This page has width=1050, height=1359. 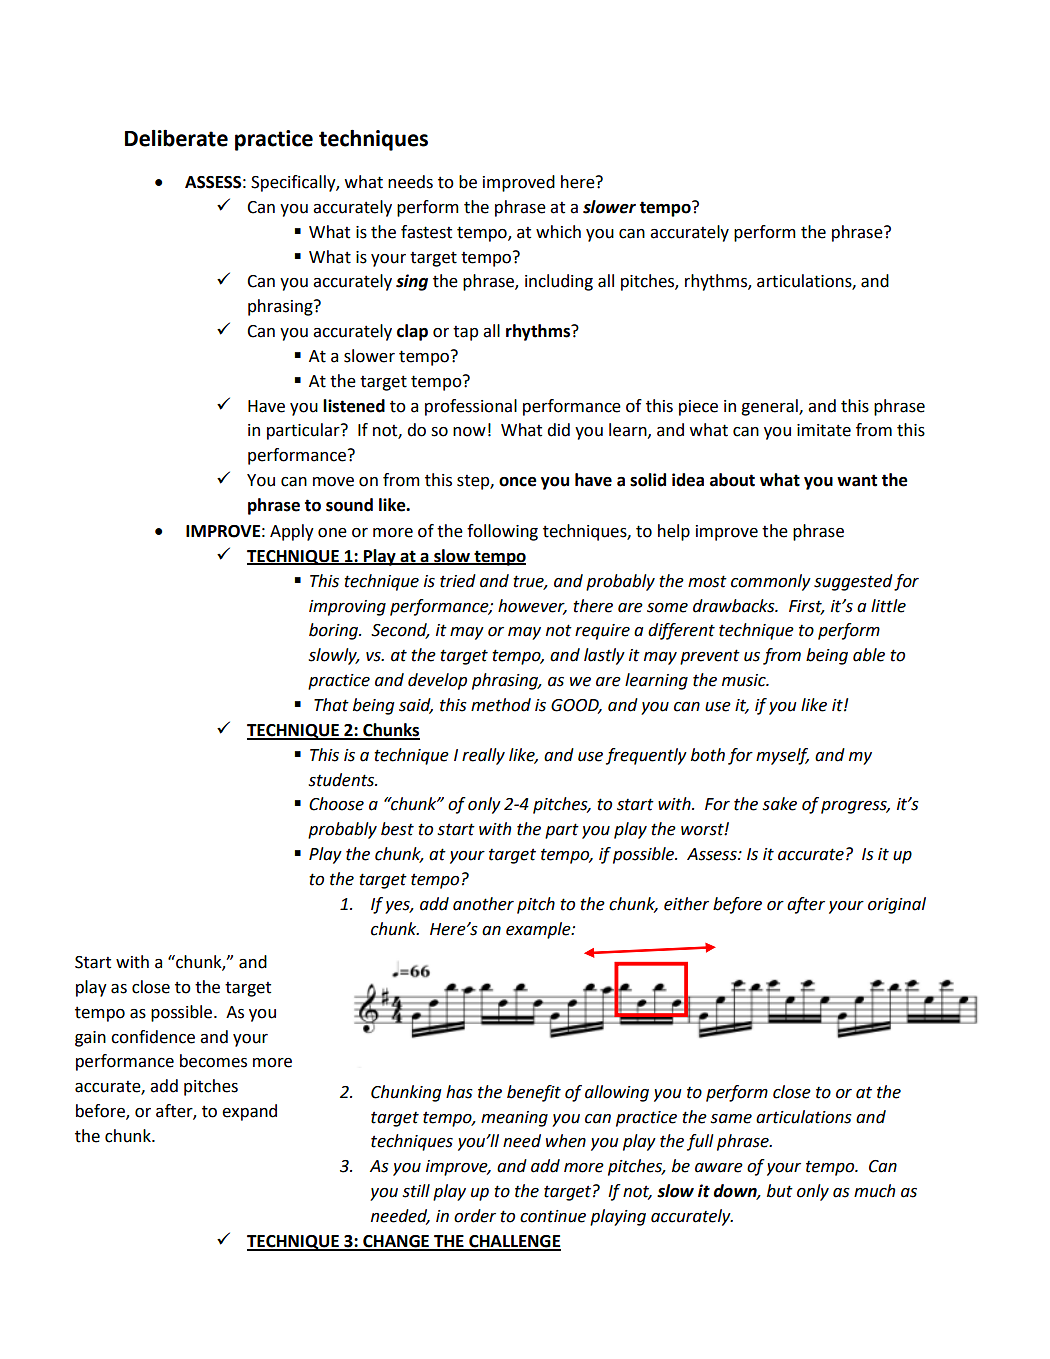 What do you see at coordinates (780, 1191) in the page?
I see `but` at bounding box center [780, 1191].
